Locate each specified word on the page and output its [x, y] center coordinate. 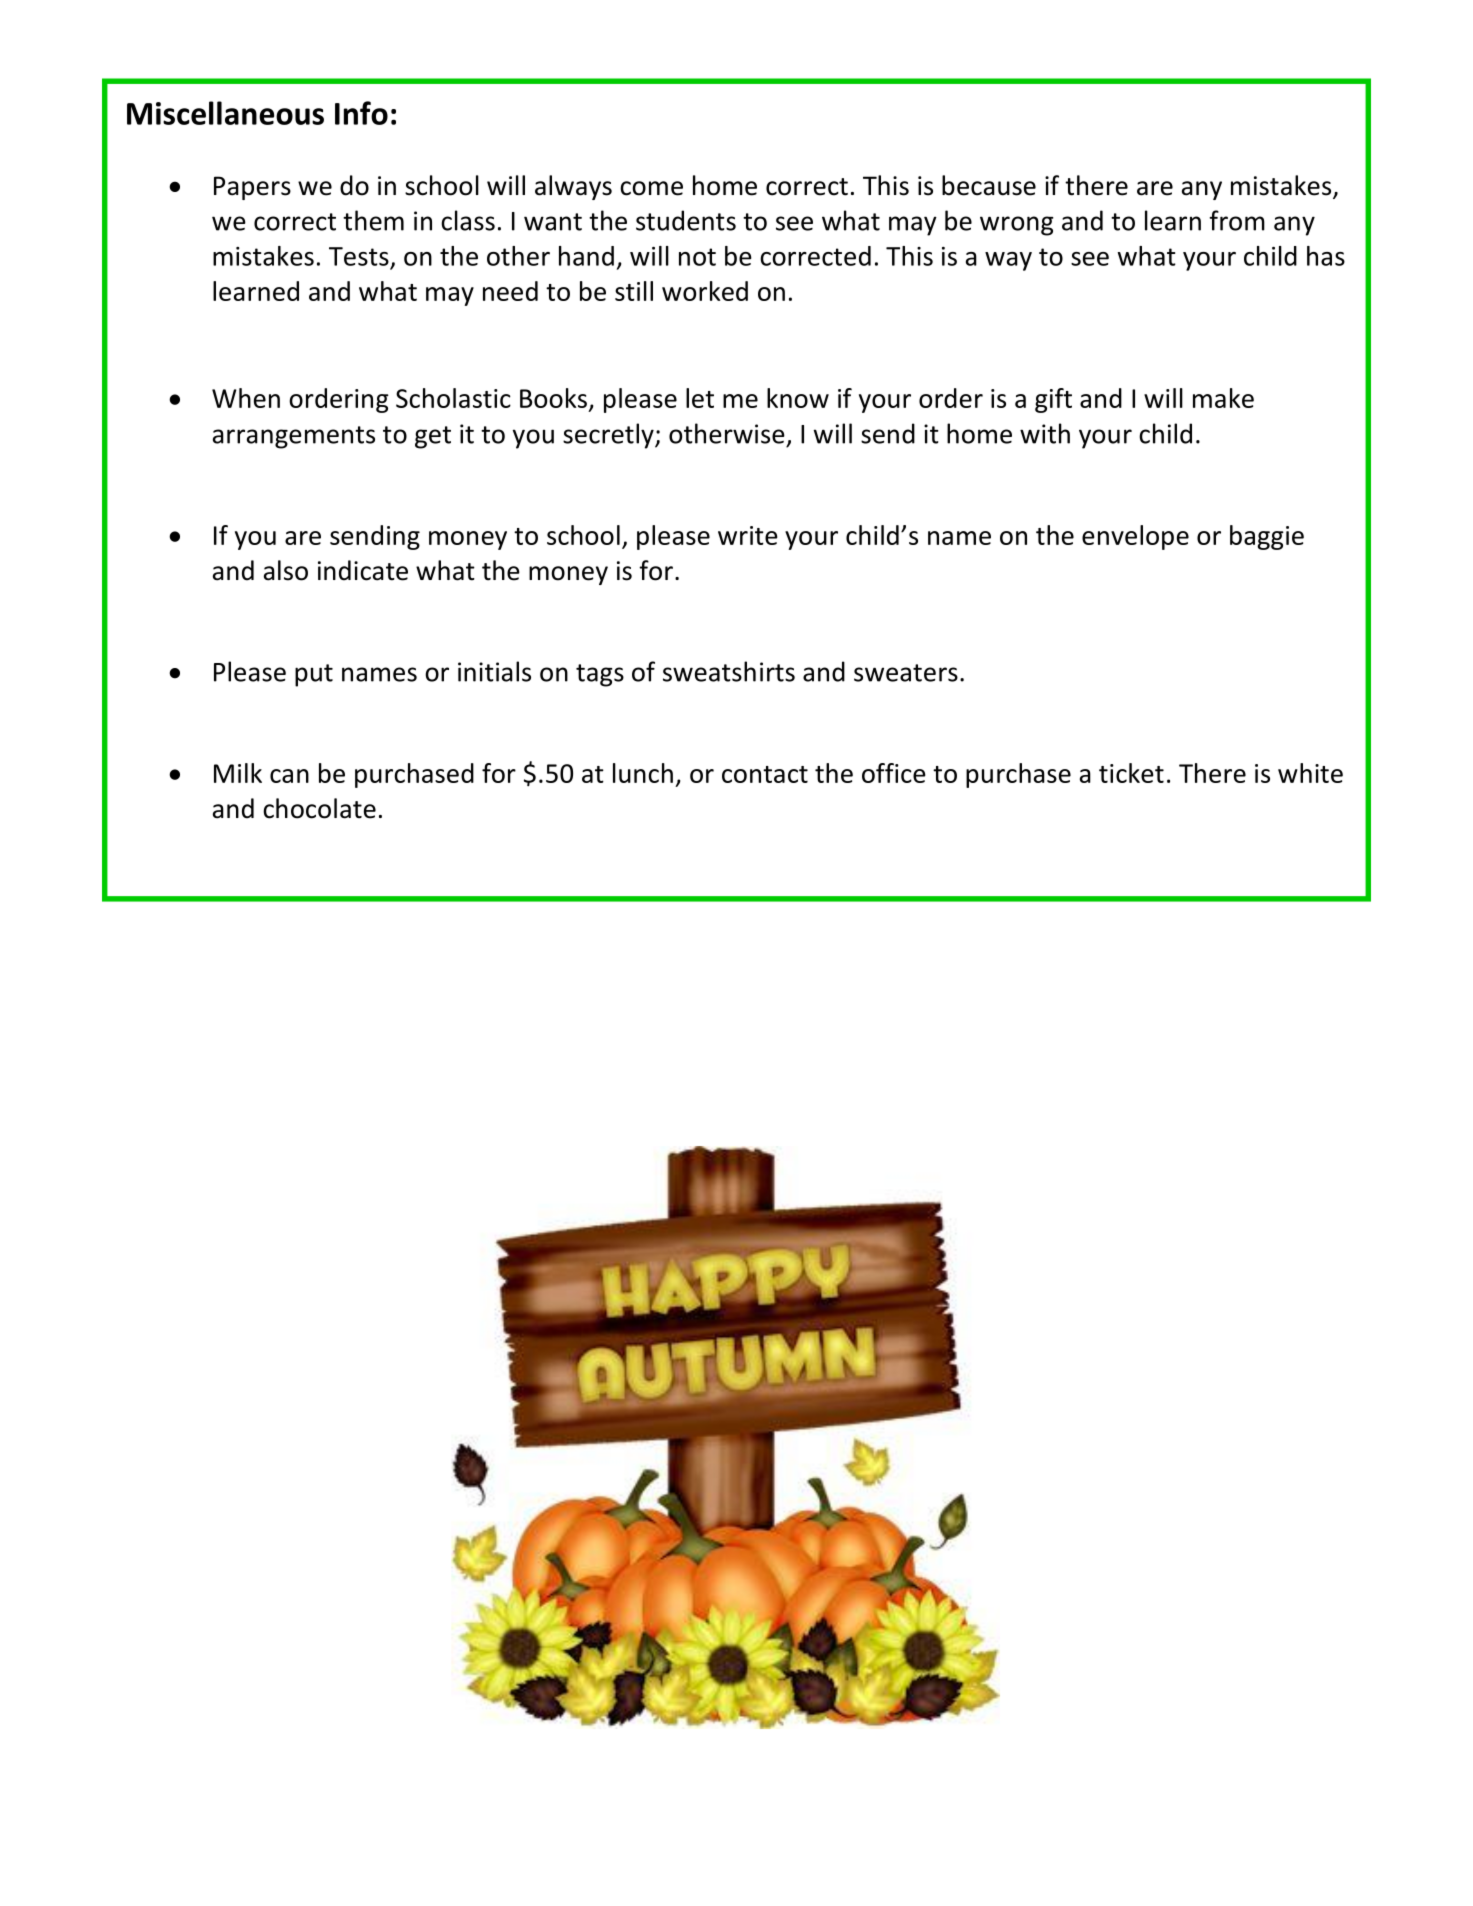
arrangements [294, 437]
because [989, 185]
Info [361, 113]
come [651, 188]
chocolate [319, 808]
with [1045, 433]
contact [765, 774]
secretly [609, 436]
